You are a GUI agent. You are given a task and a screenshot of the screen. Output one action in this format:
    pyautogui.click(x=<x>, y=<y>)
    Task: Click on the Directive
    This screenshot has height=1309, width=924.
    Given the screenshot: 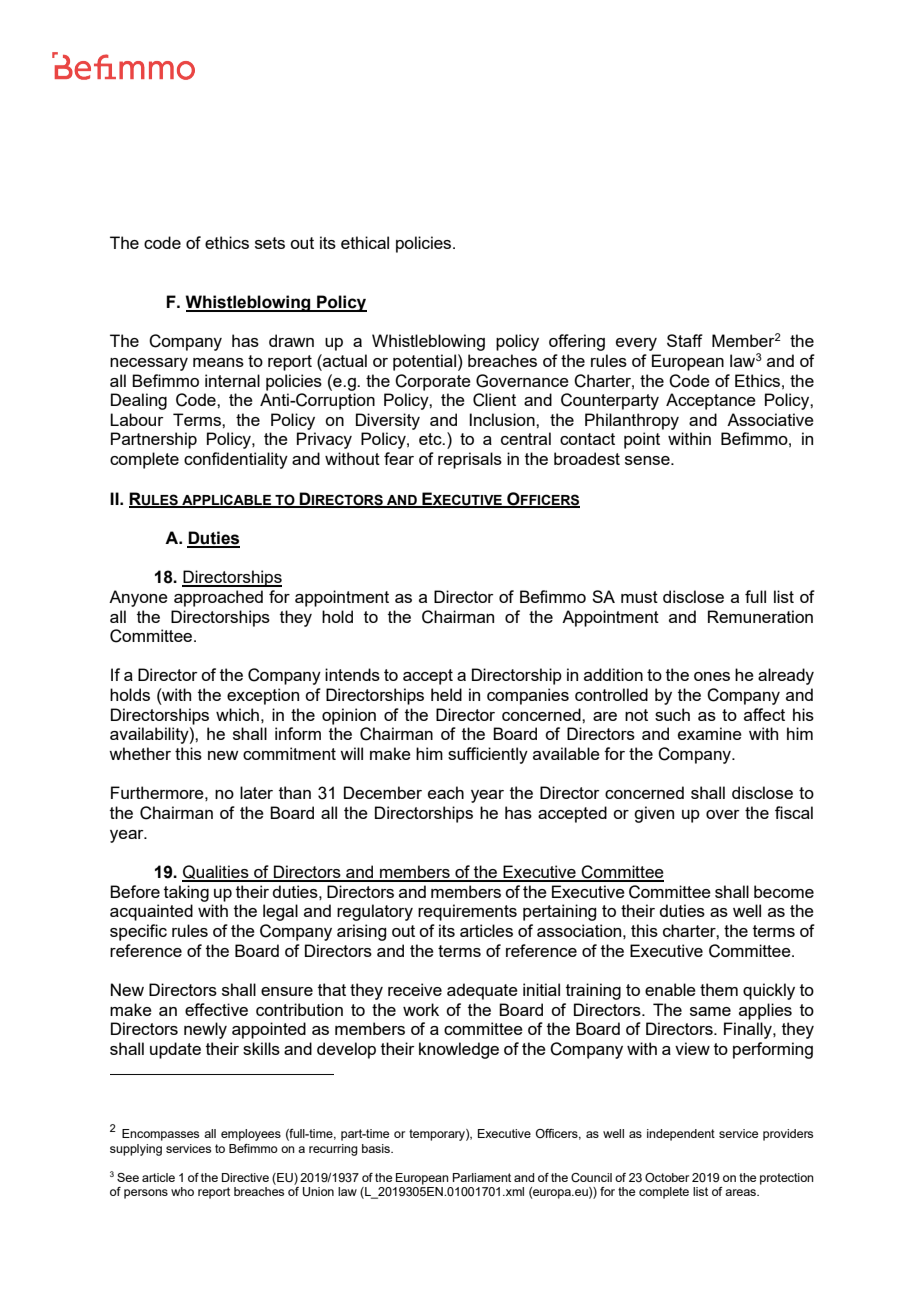 What is the action you would take?
    pyautogui.click(x=245, y=1177)
